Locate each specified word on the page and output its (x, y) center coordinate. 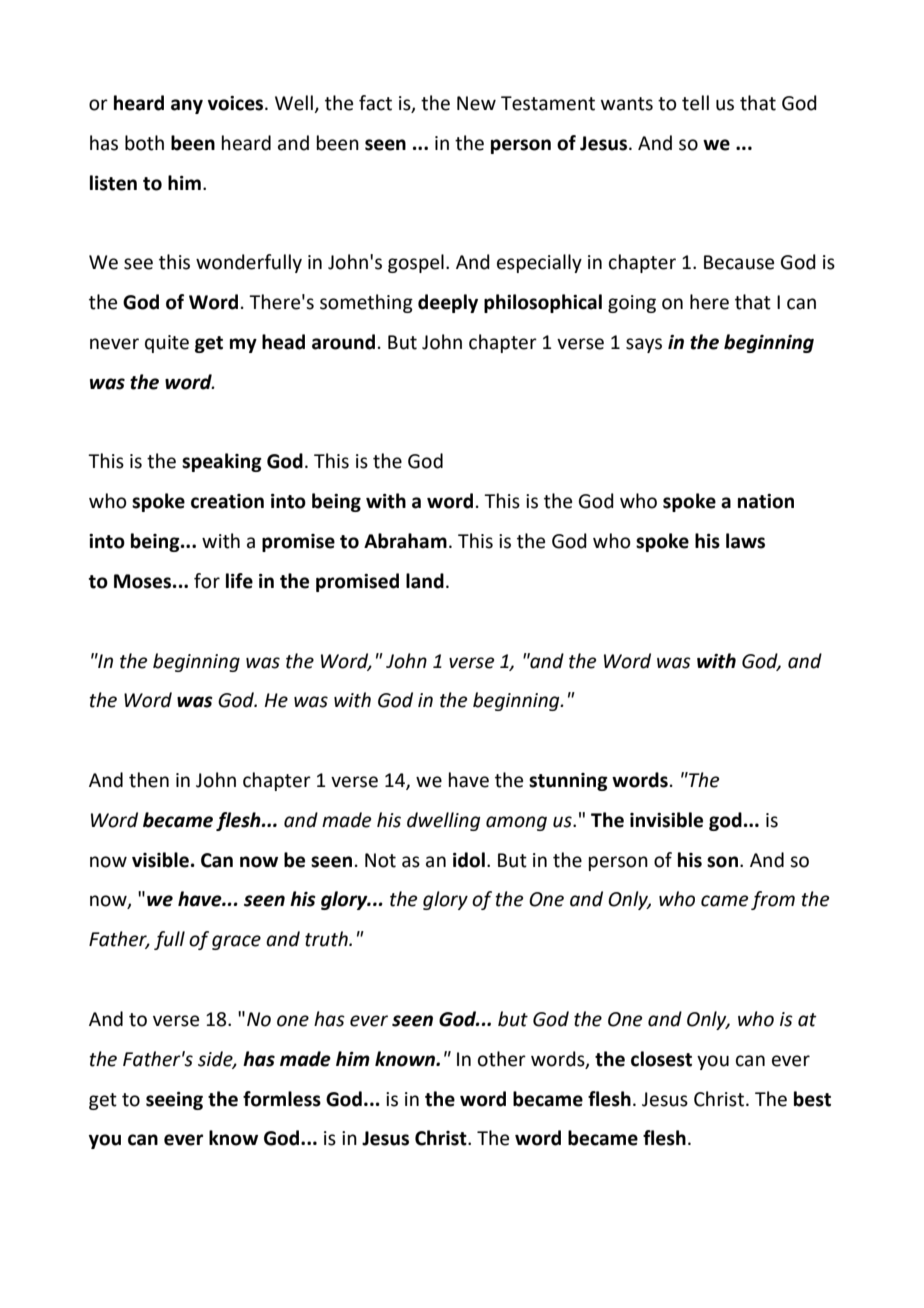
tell (695, 103)
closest (661, 1059)
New (476, 103)
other (502, 1059)
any (187, 106)
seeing (174, 1101)
